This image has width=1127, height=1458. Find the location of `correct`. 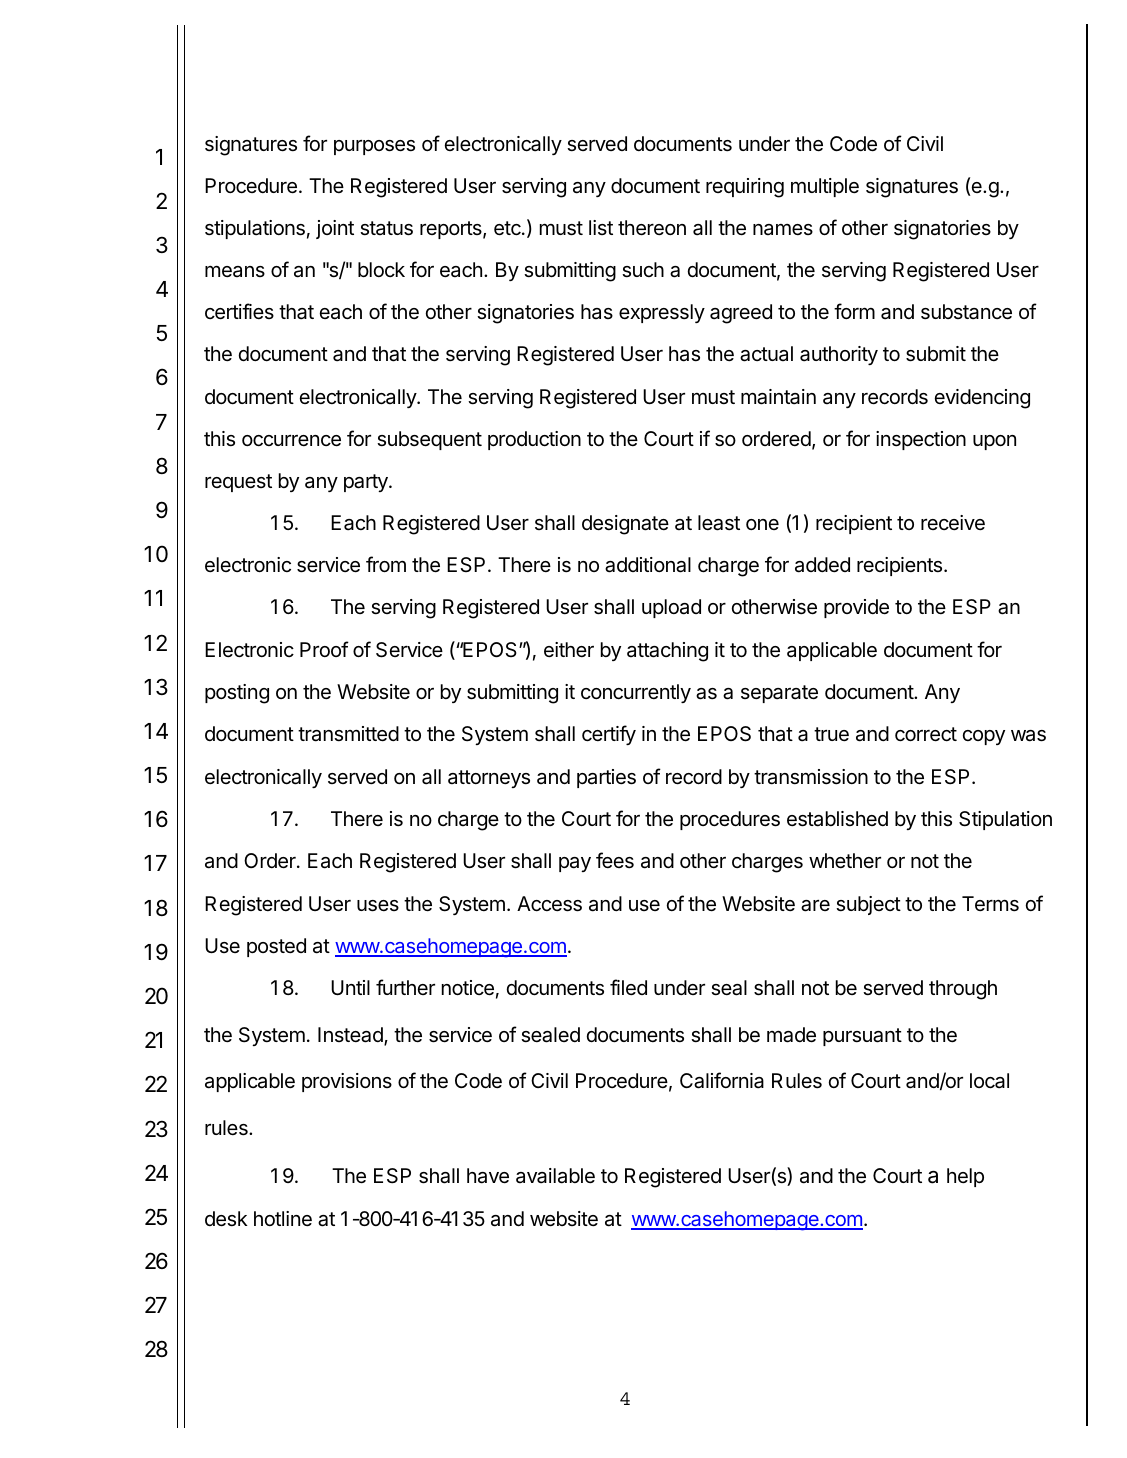

correct is located at coordinates (926, 734).
